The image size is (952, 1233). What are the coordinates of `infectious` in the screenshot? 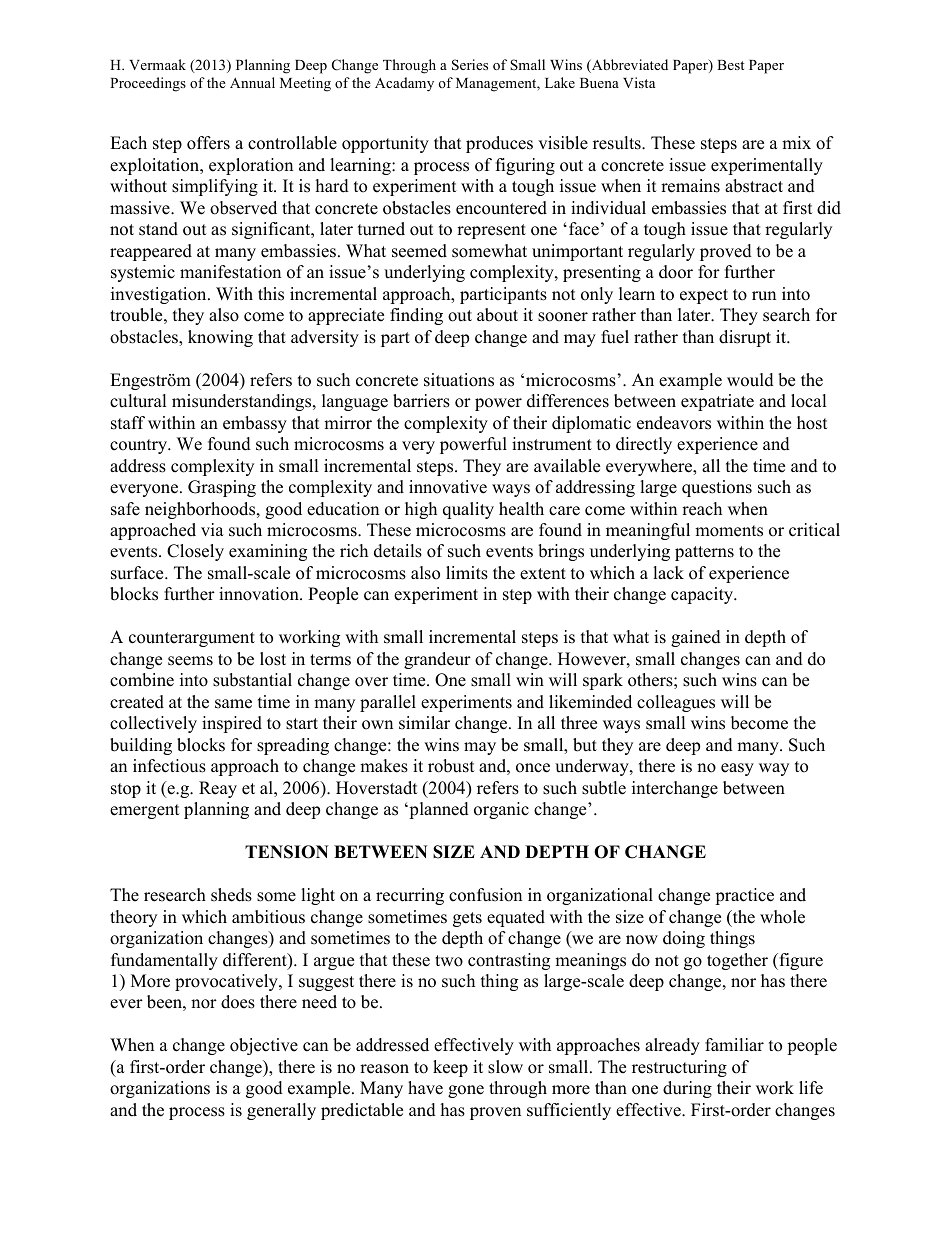 It's located at (169, 766).
